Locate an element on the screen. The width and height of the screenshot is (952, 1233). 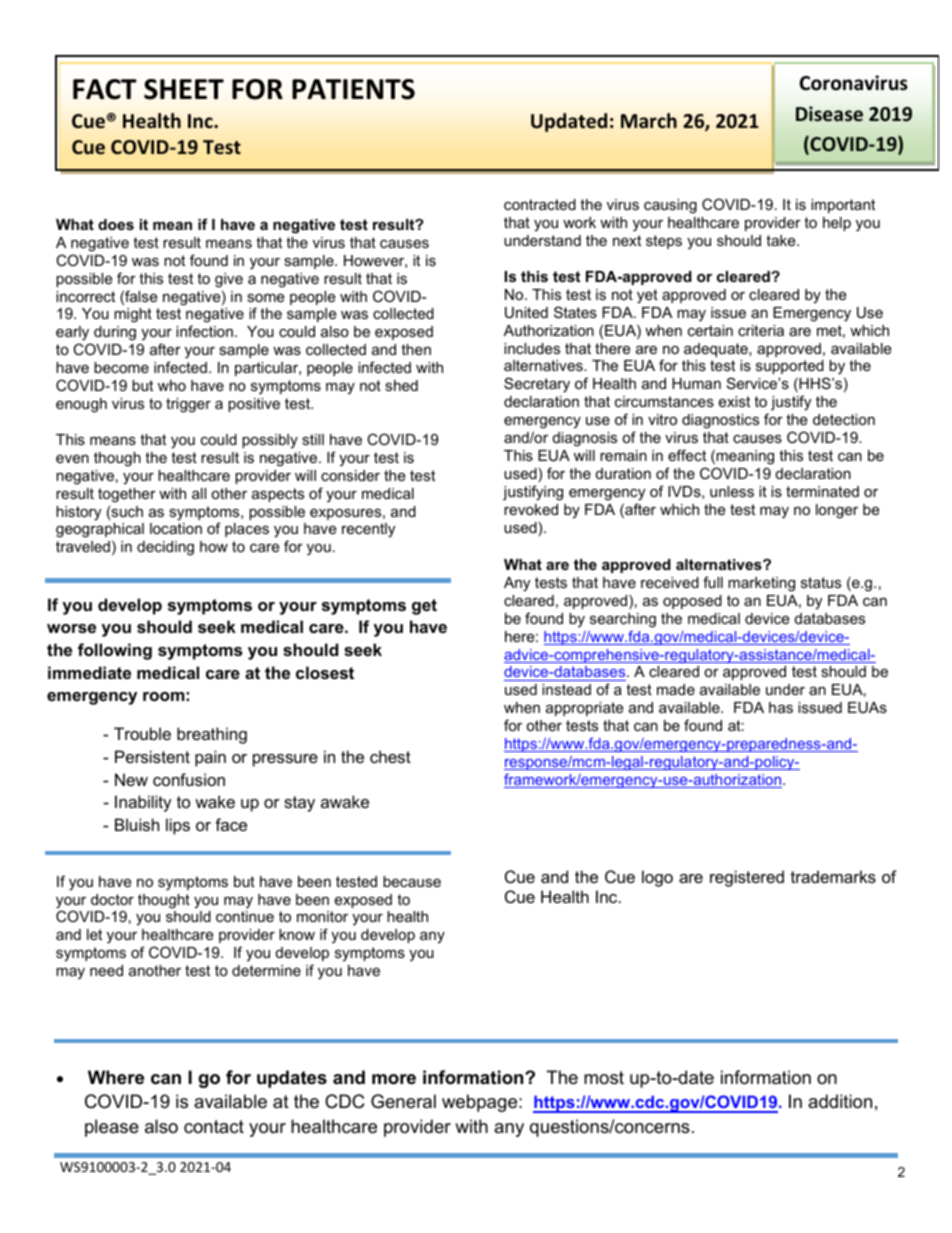
following is located at coordinates (115, 651).
